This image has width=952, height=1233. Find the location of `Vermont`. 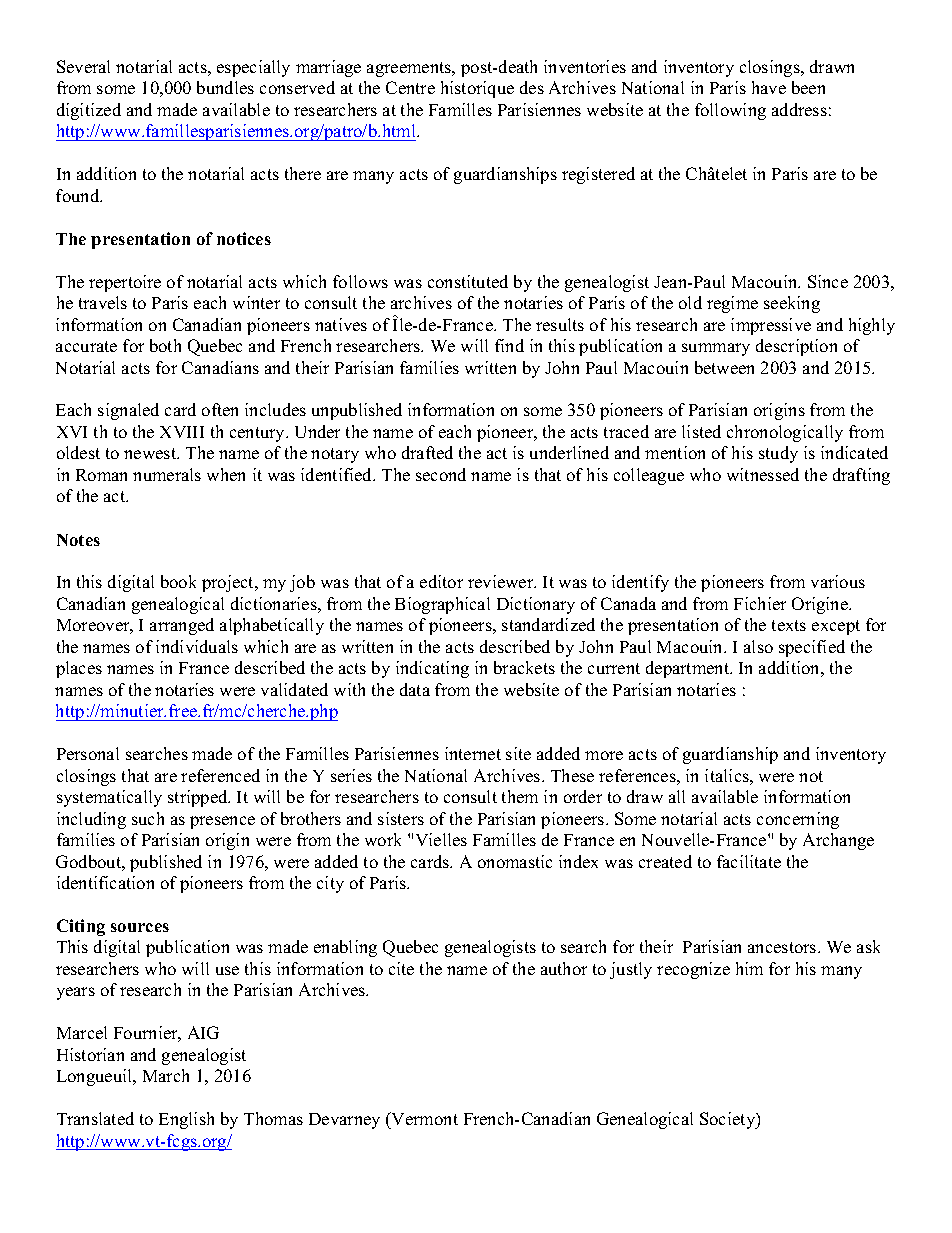

Vermont is located at coordinates (424, 1120).
